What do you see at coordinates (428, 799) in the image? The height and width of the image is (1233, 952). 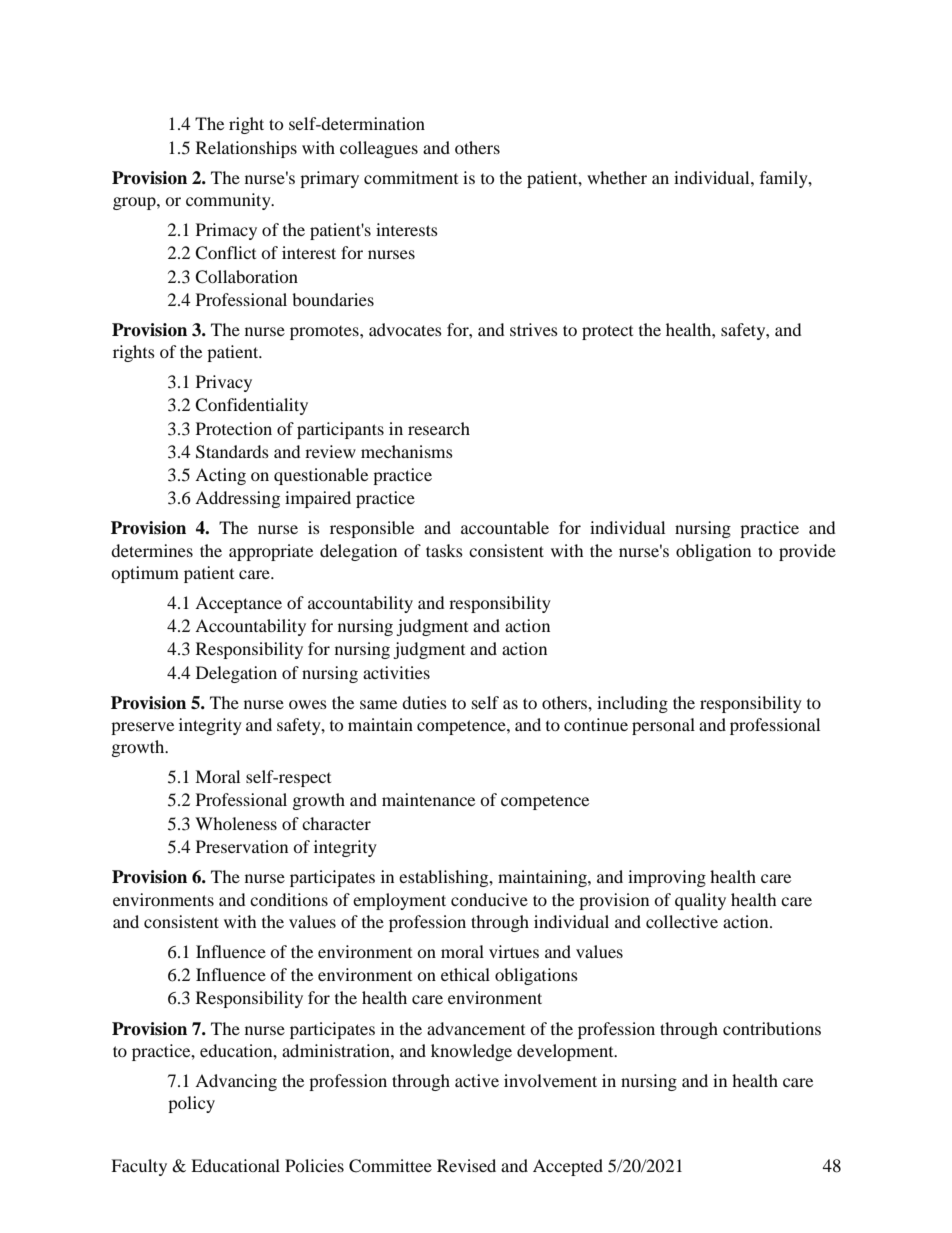 I see `maintenance` at bounding box center [428, 799].
